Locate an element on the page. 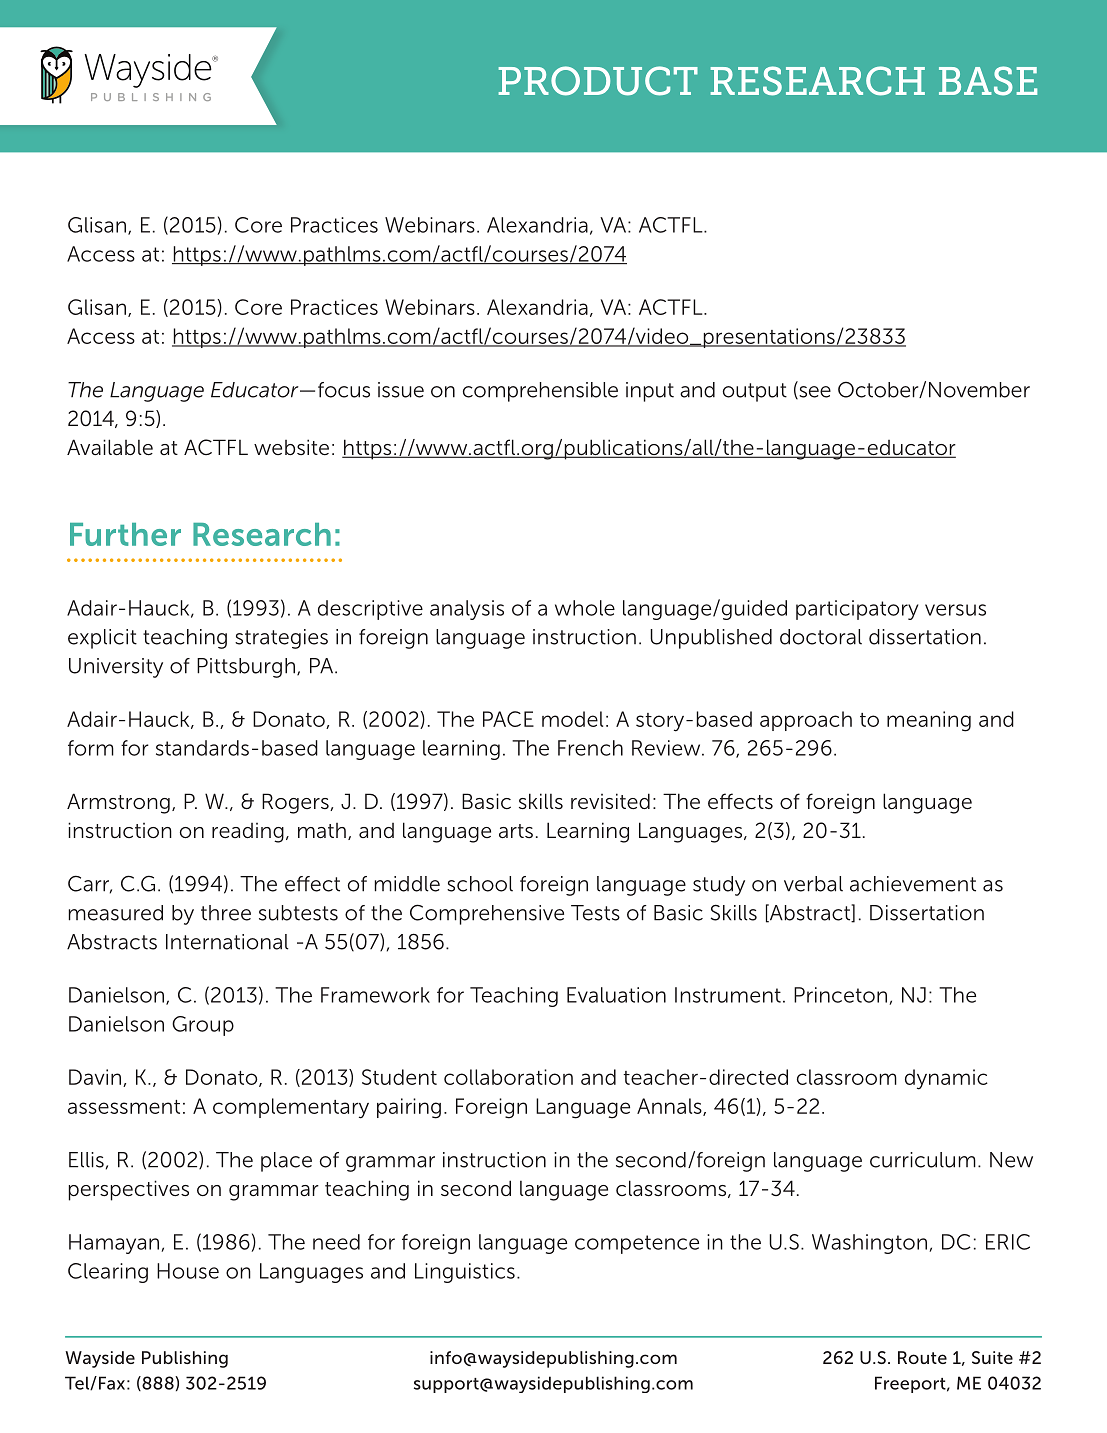 This image has width=1107, height=1433. input is located at coordinates (650, 392).
